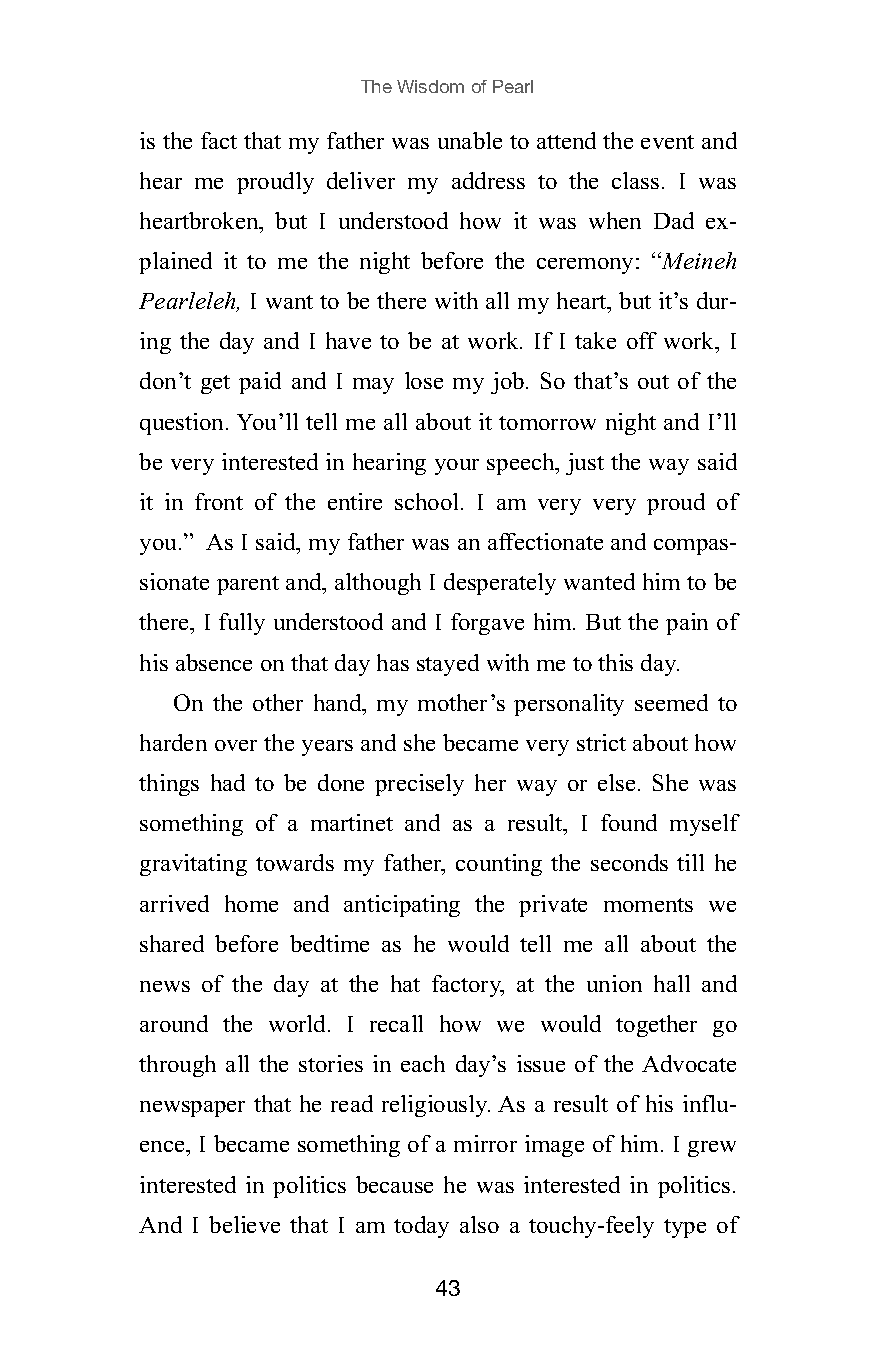 The width and height of the screenshot is (896, 1345). What do you see at coordinates (430, 86) in the screenshot?
I see `Wisdom` at bounding box center [430, 86].
